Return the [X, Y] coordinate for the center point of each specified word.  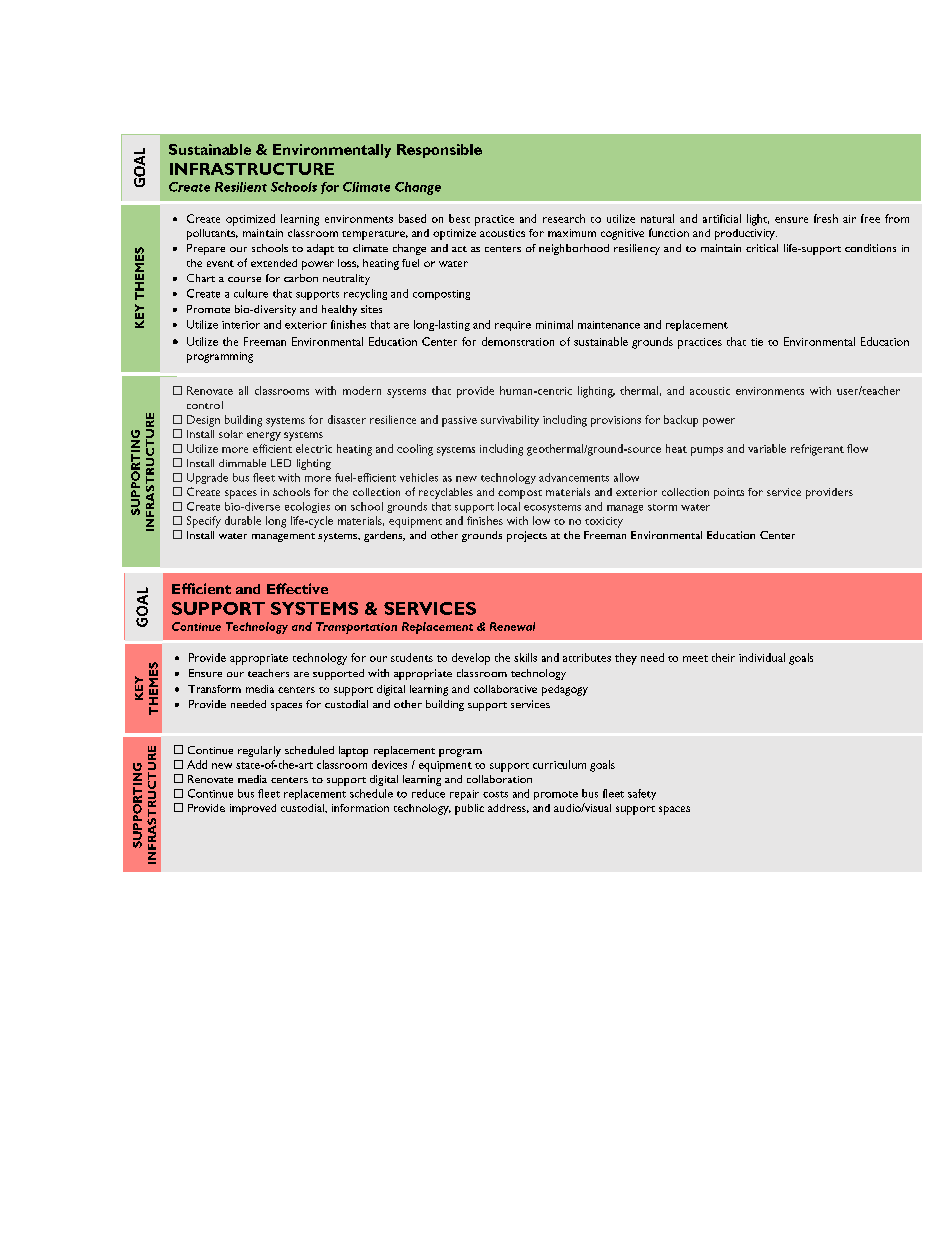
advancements [574, 477]
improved [253, 809]
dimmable [242, 463]
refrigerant [817, 450]
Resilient [241, 187]
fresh [826, 218]
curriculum [559, 764]
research [564, 218]
